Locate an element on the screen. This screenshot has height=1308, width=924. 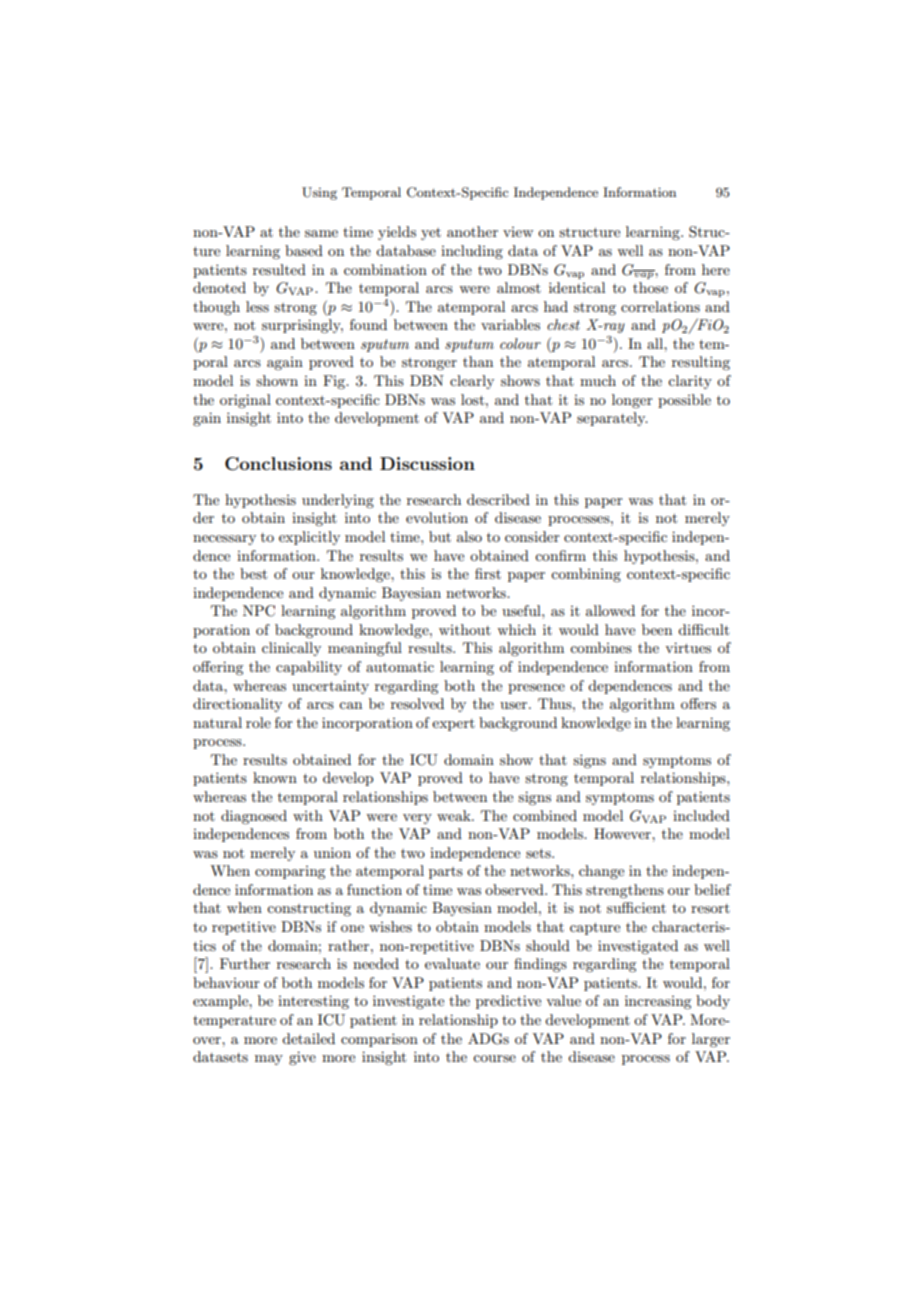
weak is located at coordinates (455, 815).
